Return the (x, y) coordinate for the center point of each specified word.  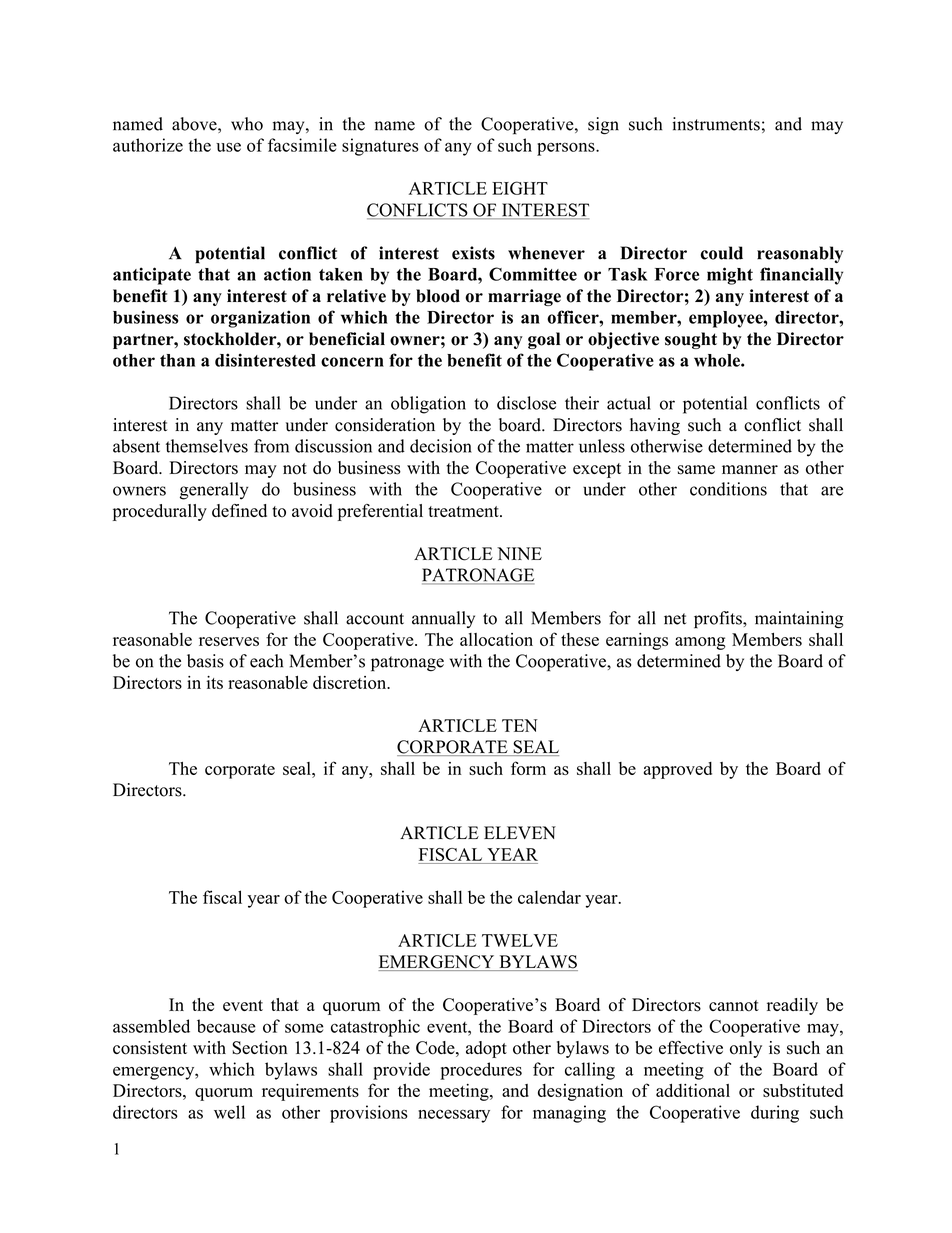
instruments (716, 124)
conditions (728, 489)
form (528, 768)
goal (544, 340)
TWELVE (520, 940)
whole (718, 360)
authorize (148, 145)
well (229, 1112)
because (226, 1026)
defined (239, 510)
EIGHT (520, 188)
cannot (734, 1006)
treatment (464, 511)
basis (205, 661)
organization (260, 319)
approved (677, 770)
